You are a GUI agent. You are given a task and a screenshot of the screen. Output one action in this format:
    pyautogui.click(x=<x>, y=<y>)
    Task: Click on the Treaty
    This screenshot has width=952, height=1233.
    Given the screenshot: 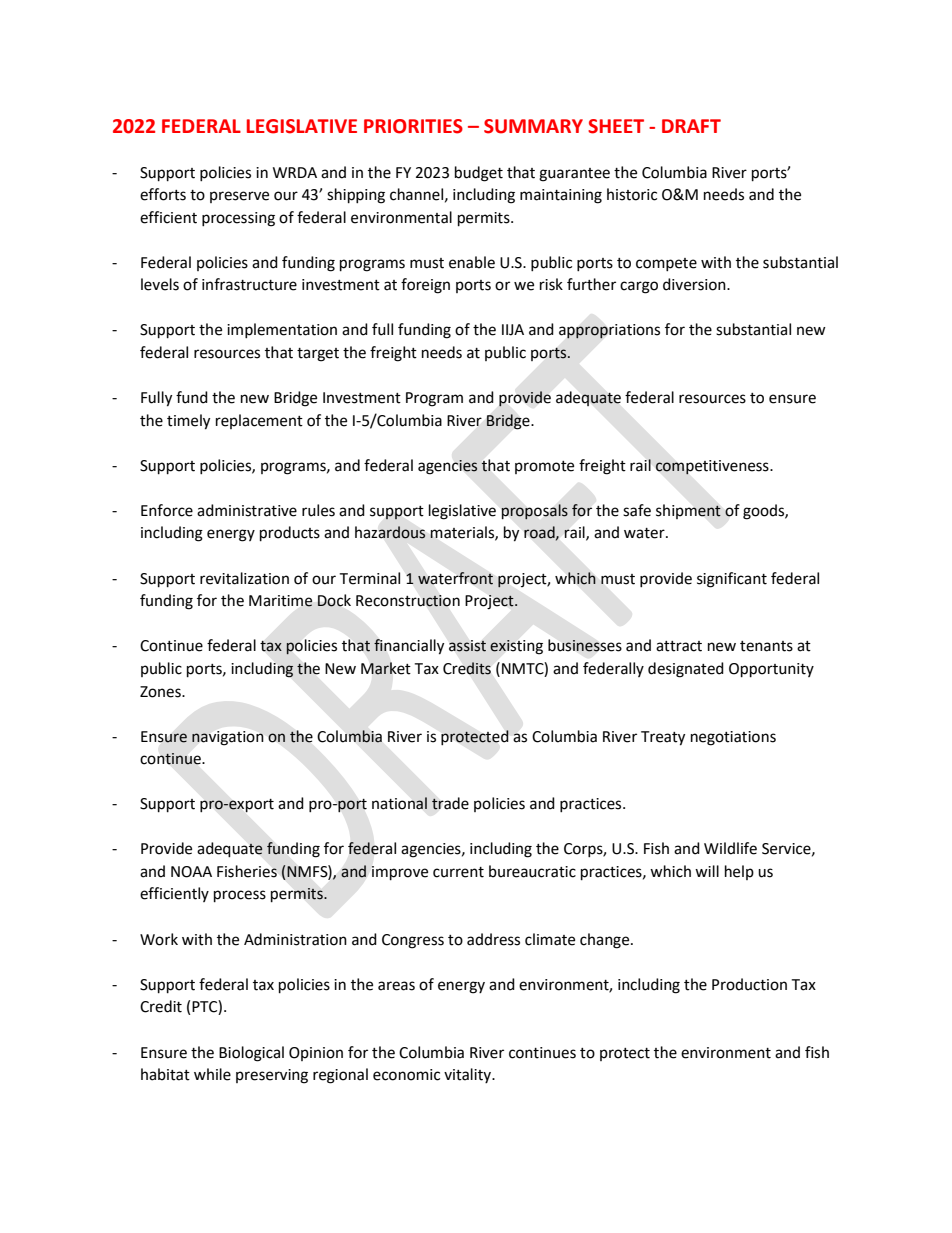 What is the action you would take?
    pyautogui.click(x=663, y=738)
